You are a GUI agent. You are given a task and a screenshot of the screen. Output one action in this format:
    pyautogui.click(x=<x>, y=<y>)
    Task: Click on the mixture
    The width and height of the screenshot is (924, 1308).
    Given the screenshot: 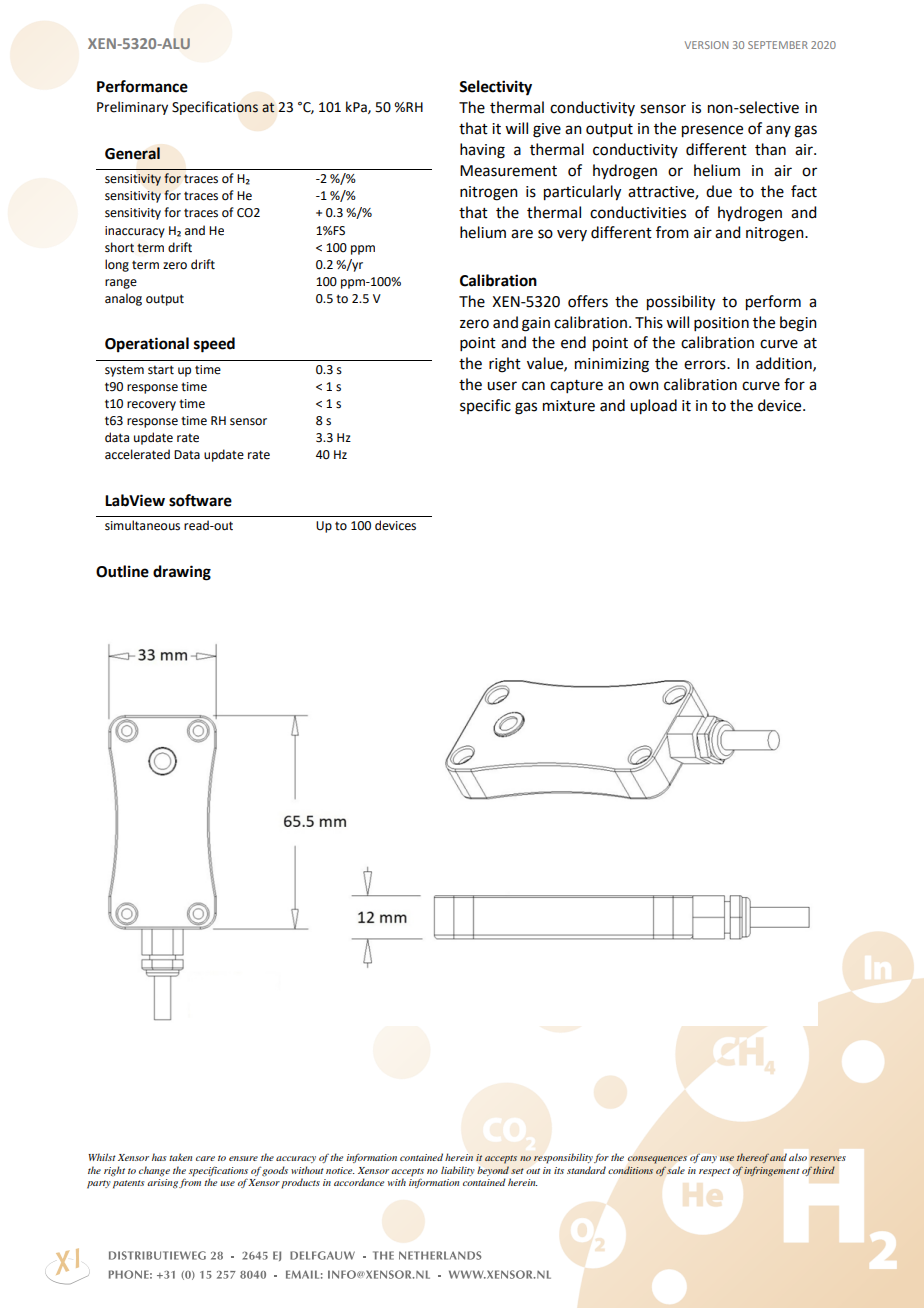 What is the action you would take?
    pyautogui.click(x=569, y=406)
